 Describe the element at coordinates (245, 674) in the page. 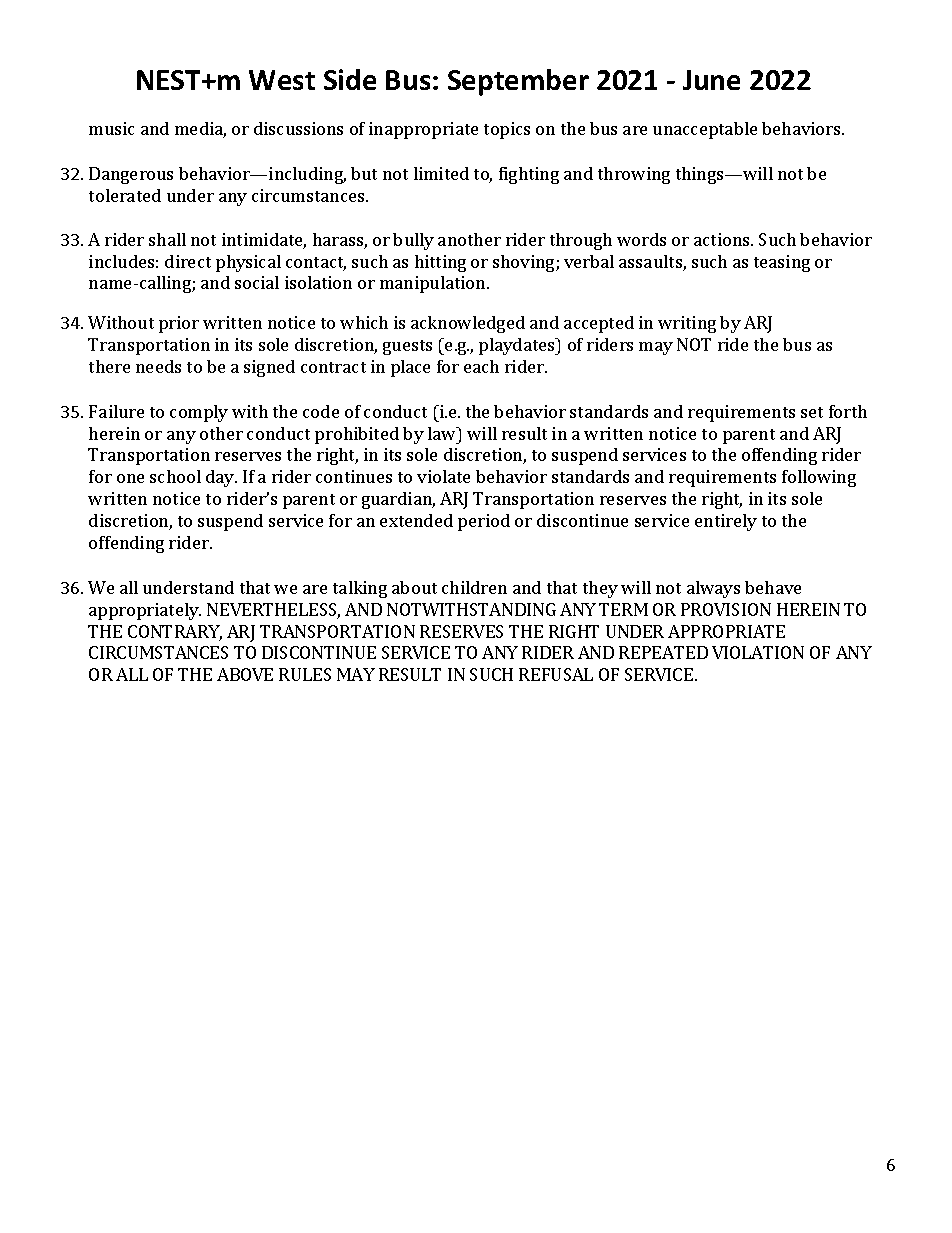

I see `ABOVE` at that location.
